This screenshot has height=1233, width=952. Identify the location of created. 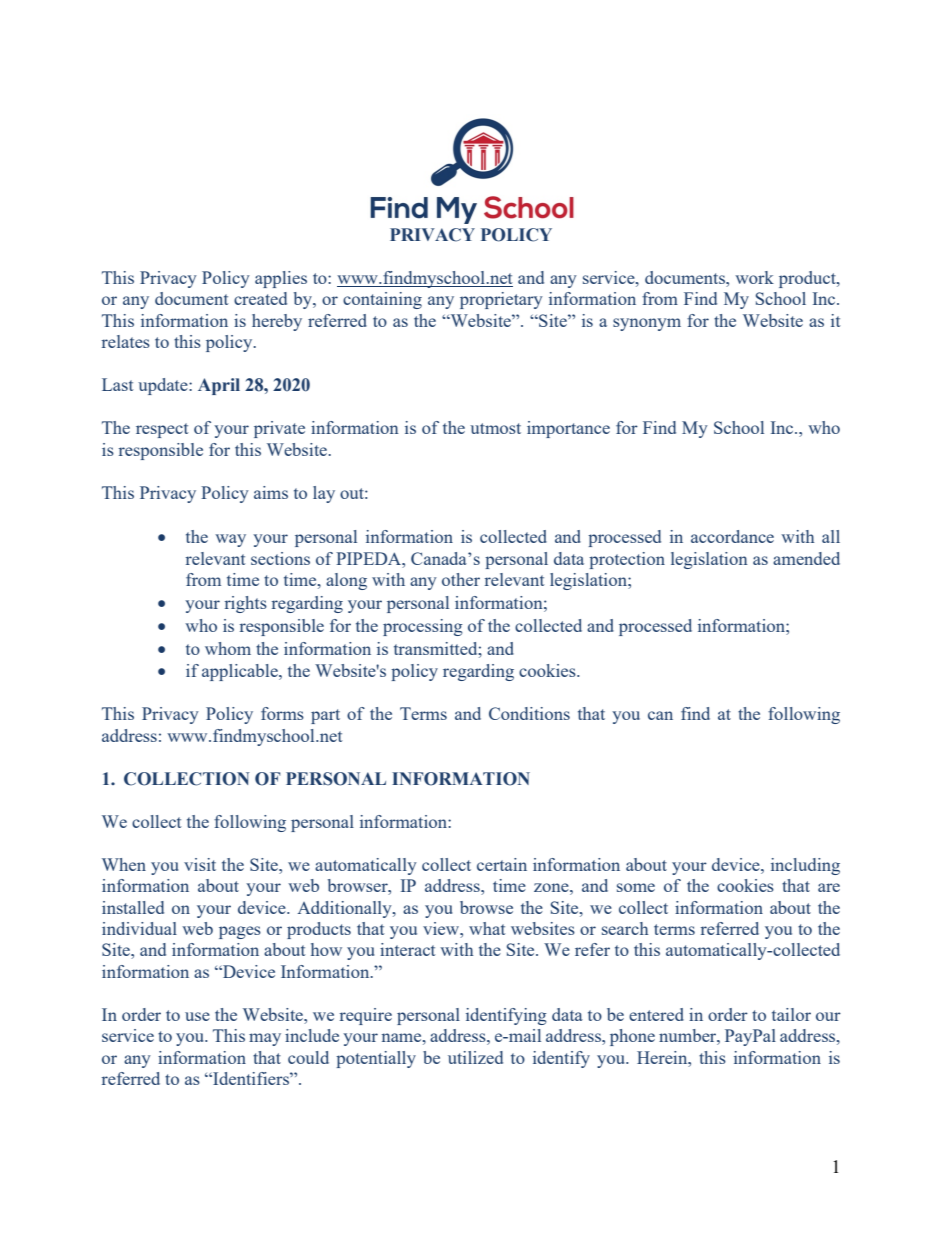
(260, 298).
